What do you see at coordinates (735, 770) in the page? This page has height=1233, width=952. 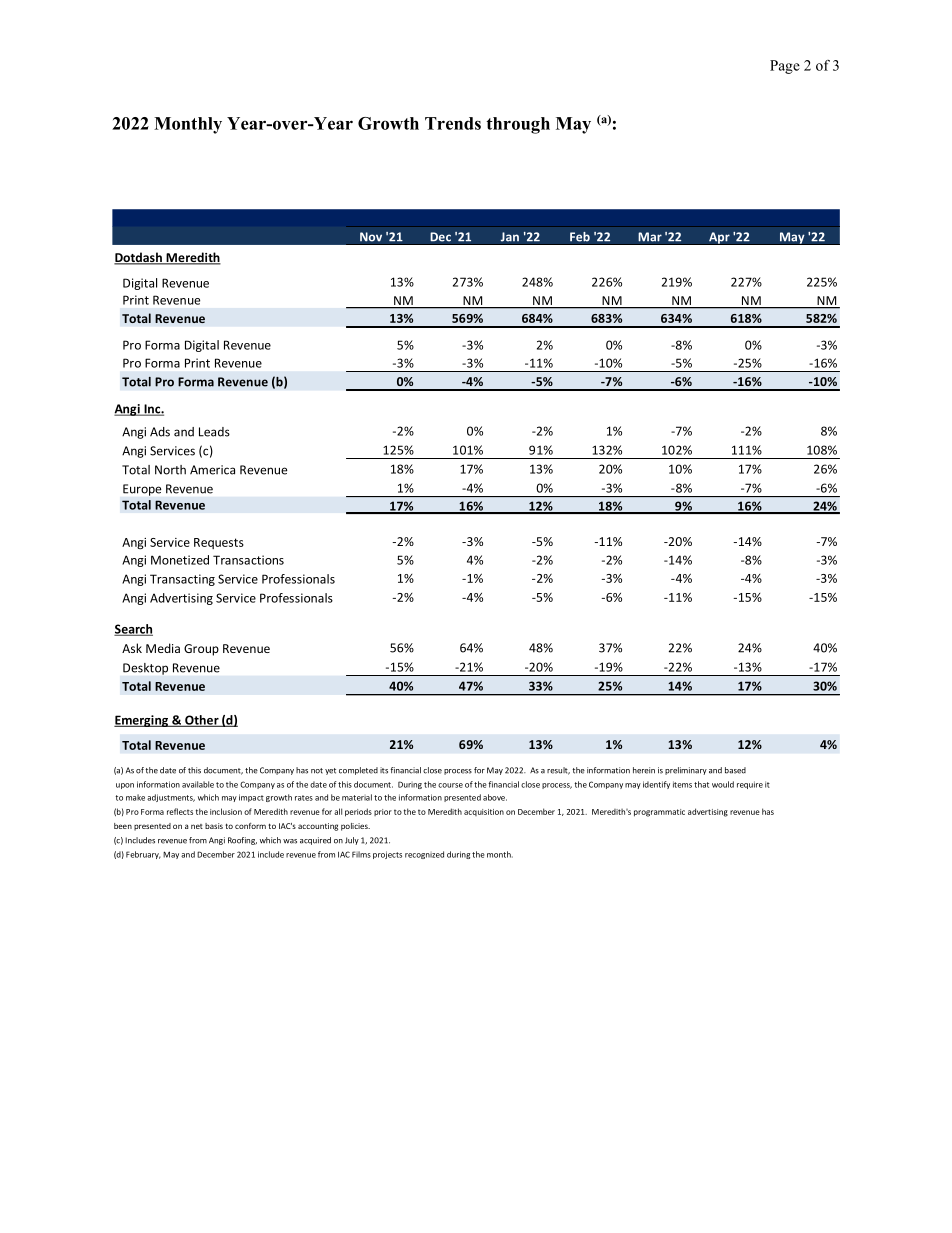 I see `based` at bounding box center [735, 770].
